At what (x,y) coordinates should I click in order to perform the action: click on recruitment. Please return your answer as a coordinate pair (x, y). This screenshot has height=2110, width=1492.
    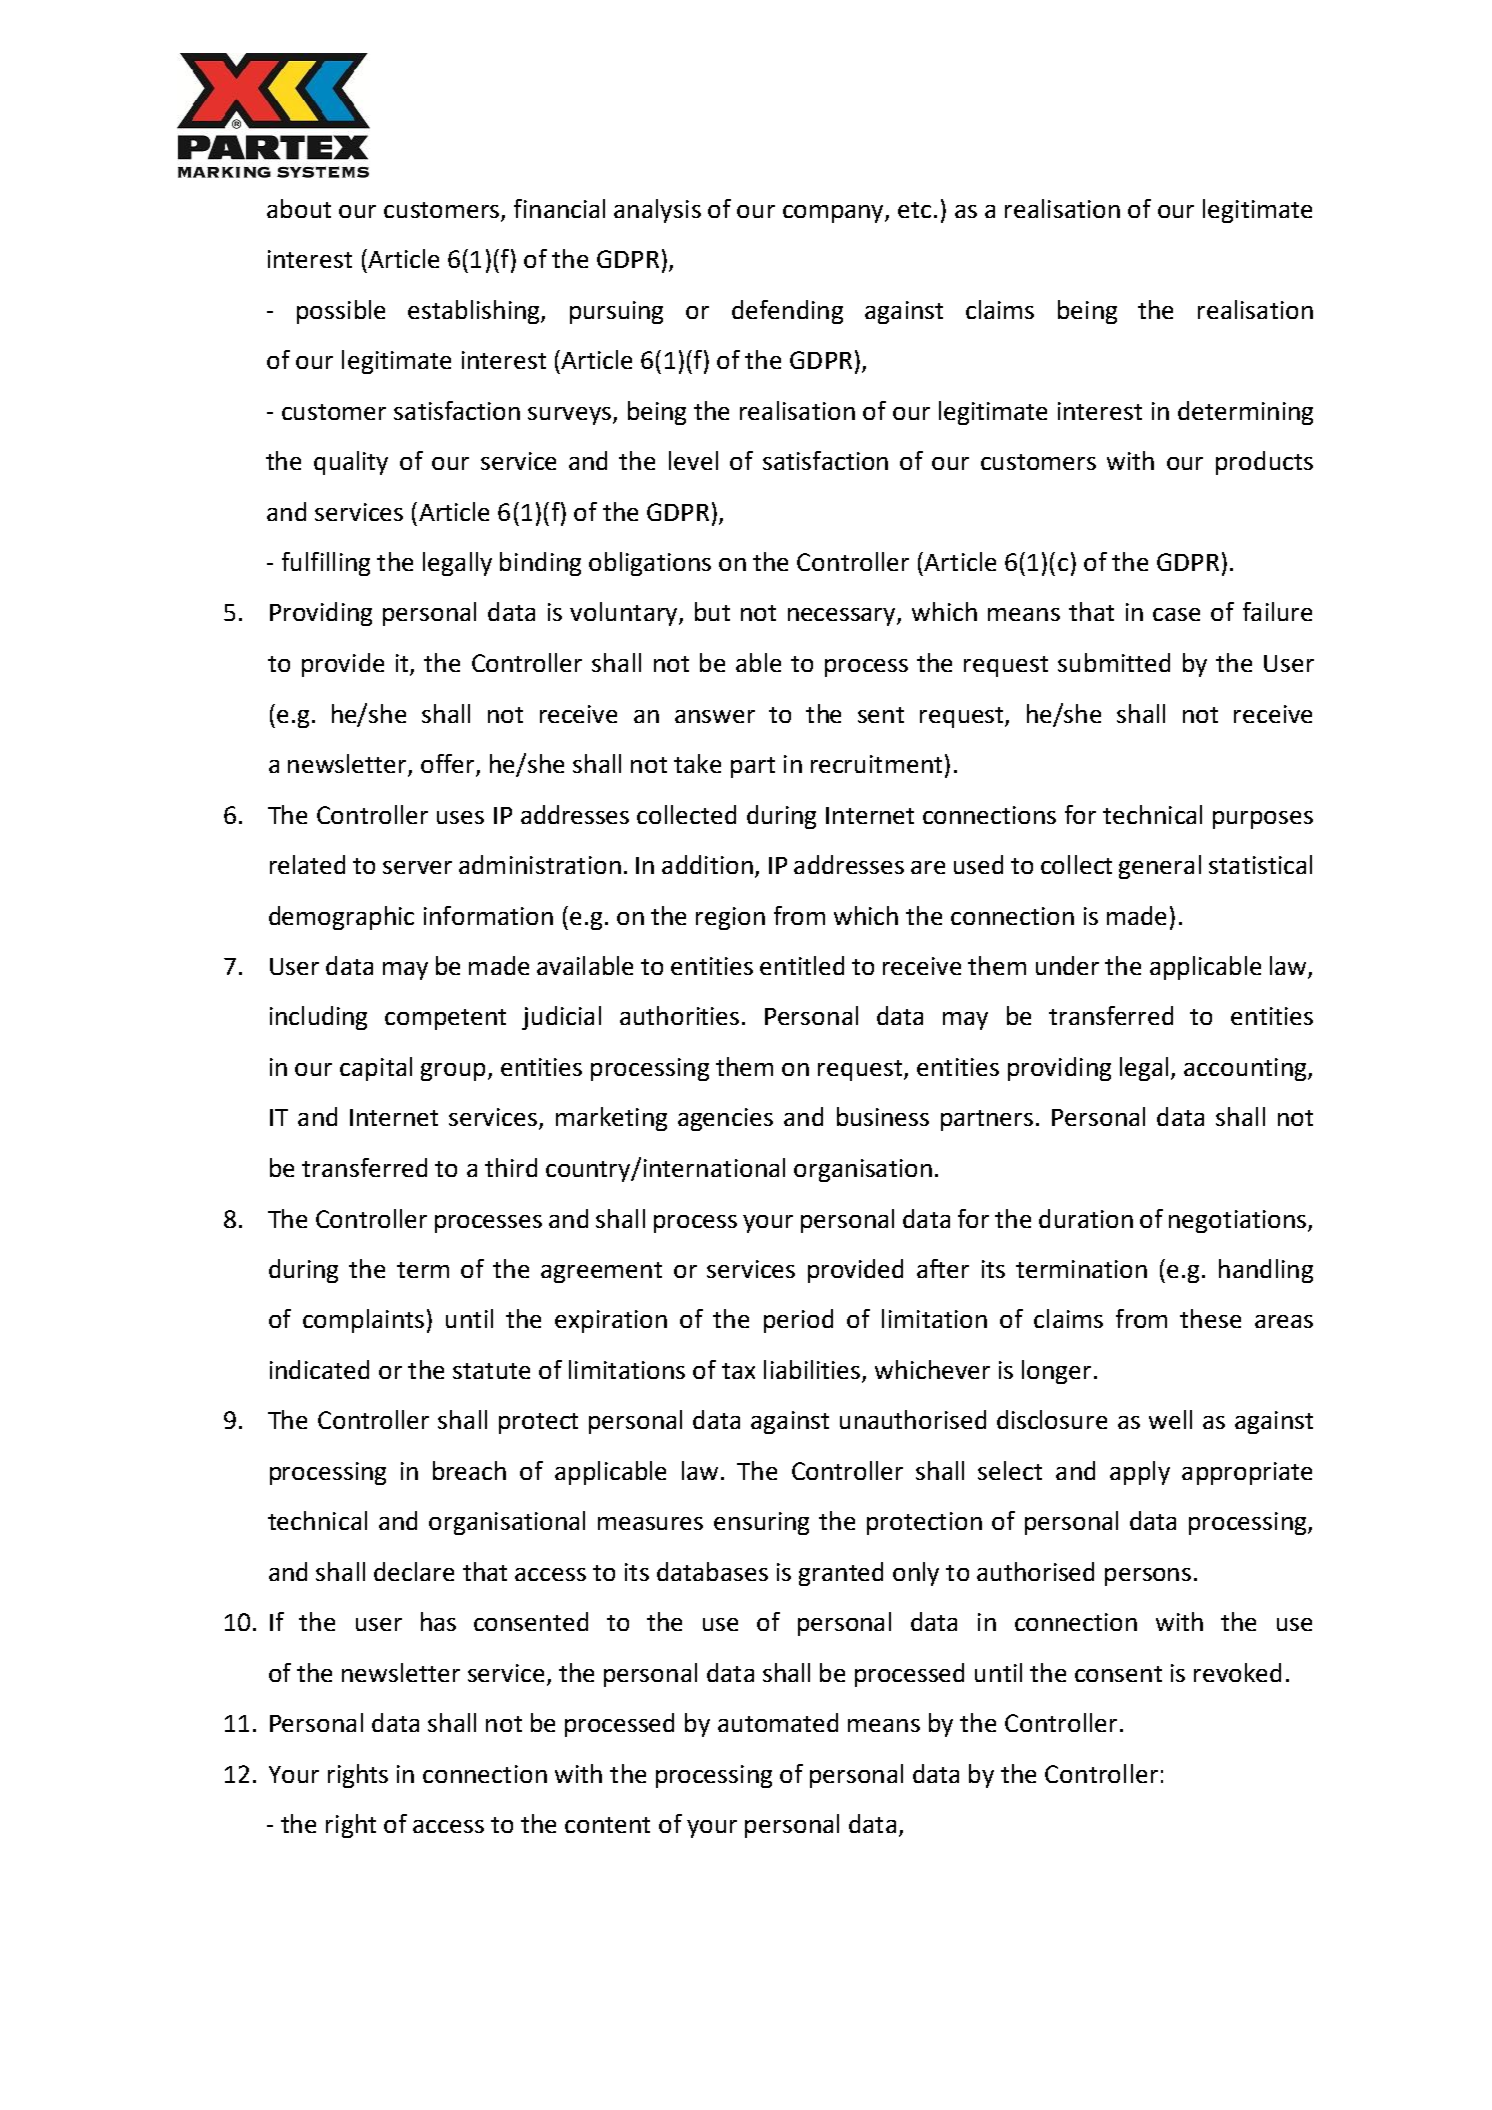
    Looking at the image, I should click on (876, 764).
